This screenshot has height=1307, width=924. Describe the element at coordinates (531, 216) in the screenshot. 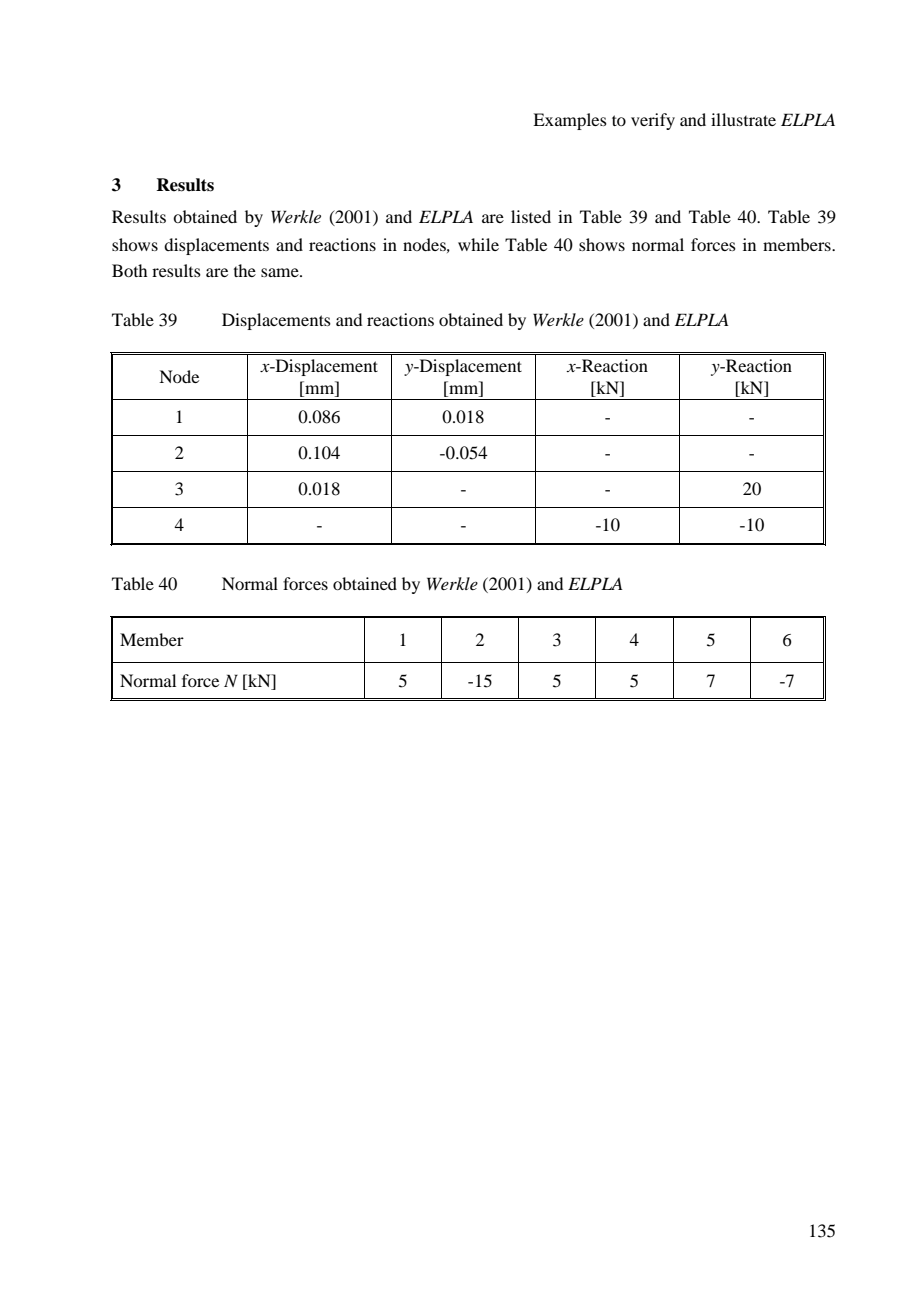

I see `listed` at that location.
